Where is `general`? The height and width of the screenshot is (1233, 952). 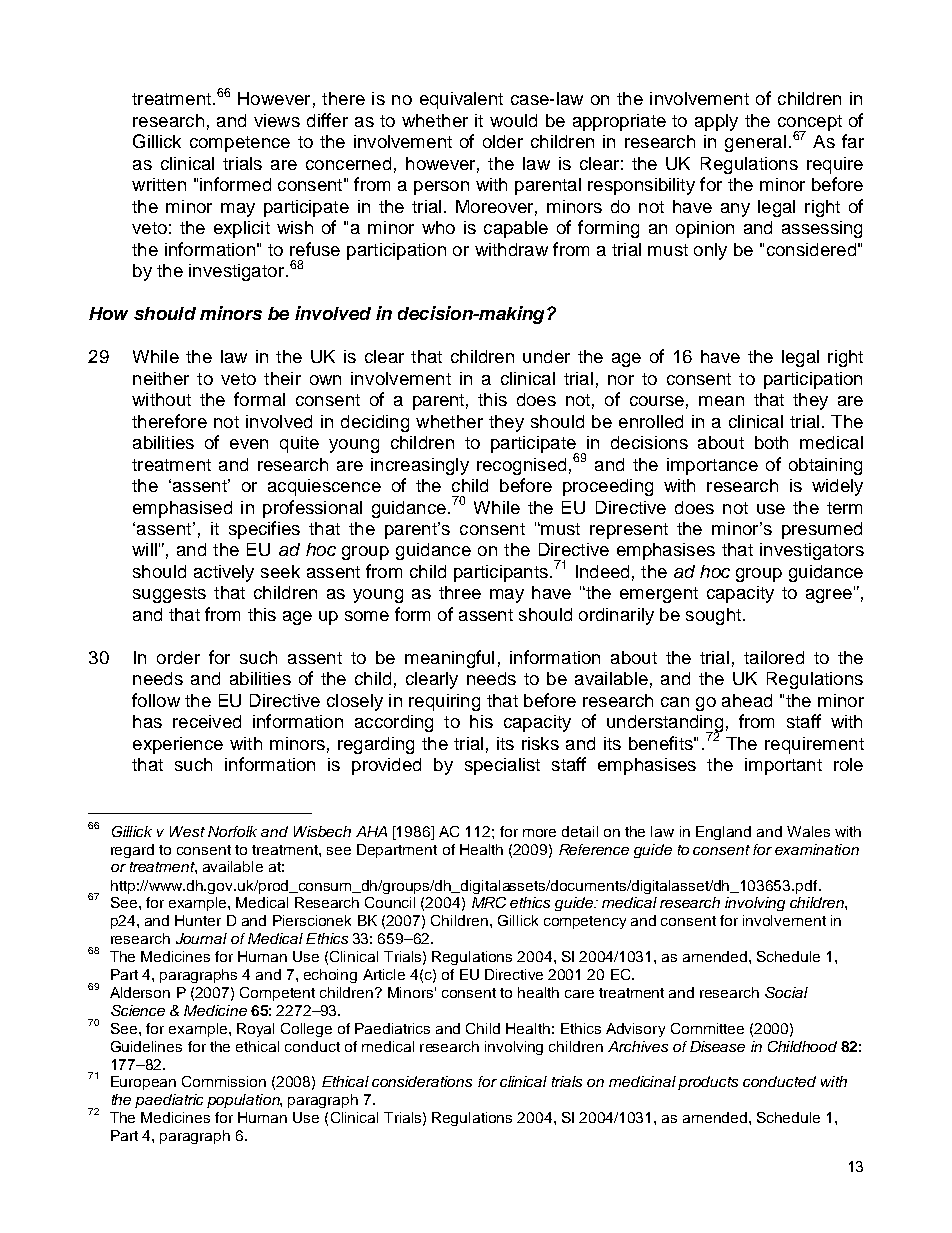 general is located at coordinates (755, 143).
